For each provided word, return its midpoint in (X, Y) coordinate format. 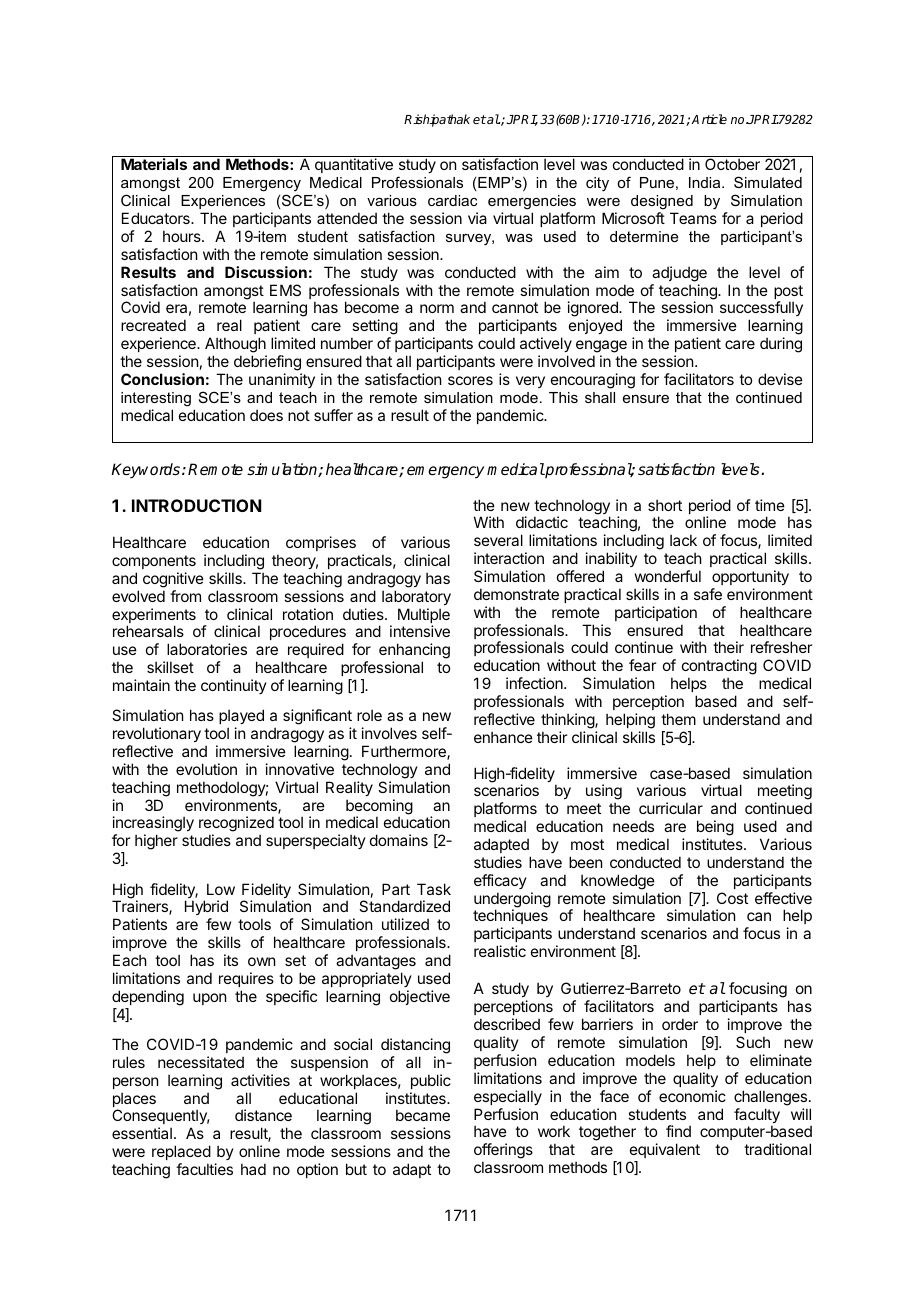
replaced (181, 1152)
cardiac (452, 200)
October (732, 164)
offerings (503, 1152)
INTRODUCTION (196, 505)
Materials (154, 164)
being (715, 828)
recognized (236, 825)
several (498, 540)
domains (399, 840)
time (770, 505)
